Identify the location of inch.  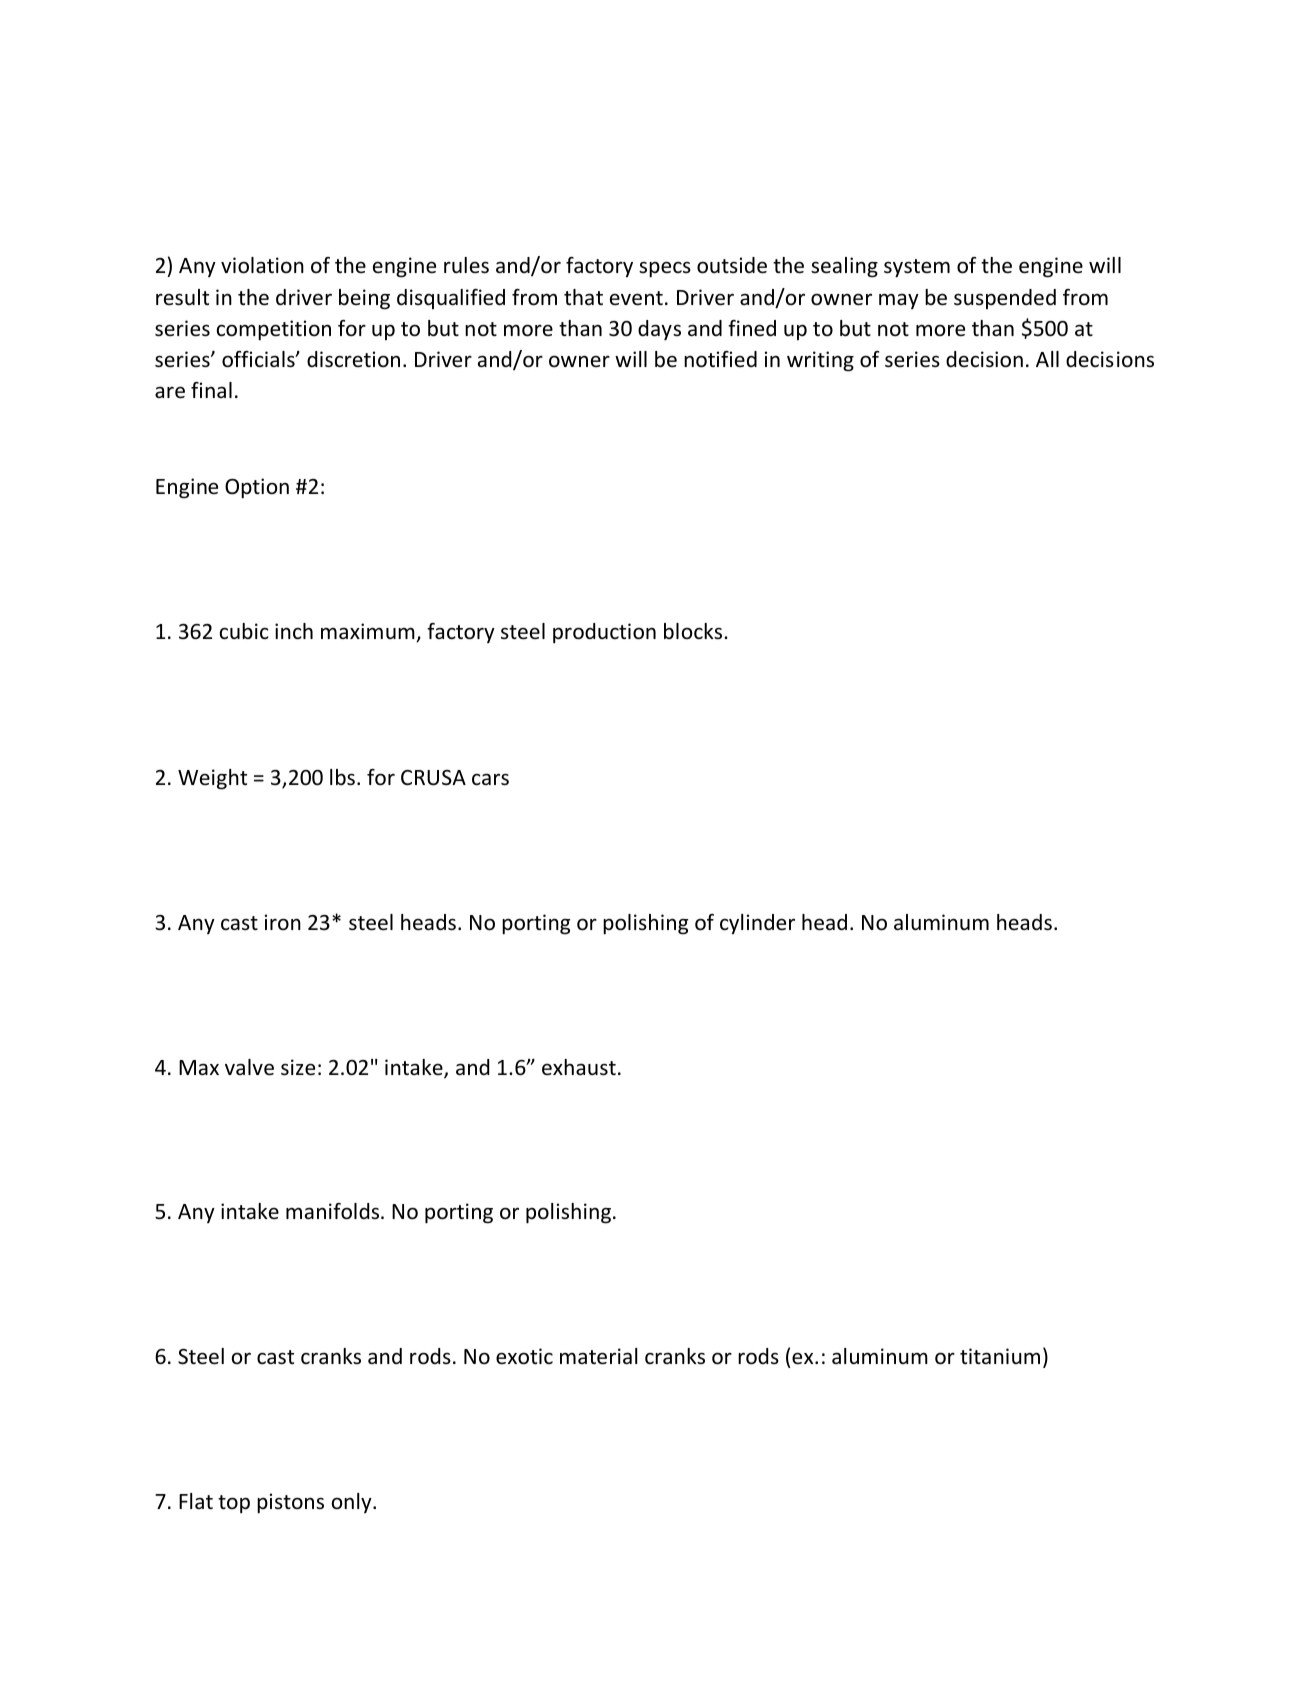
(294, 631).
